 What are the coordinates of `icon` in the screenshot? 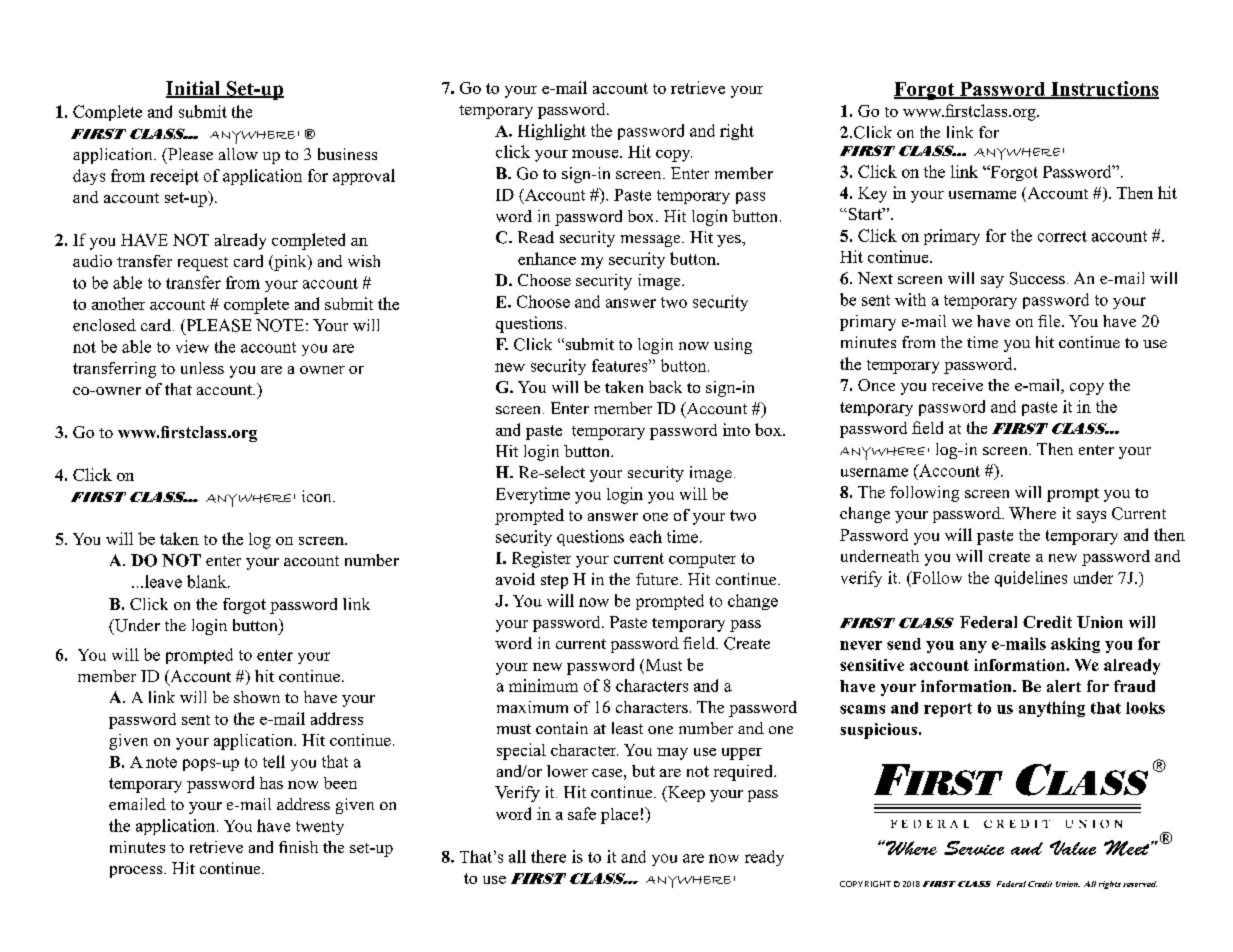 It's located at (318, 496).
